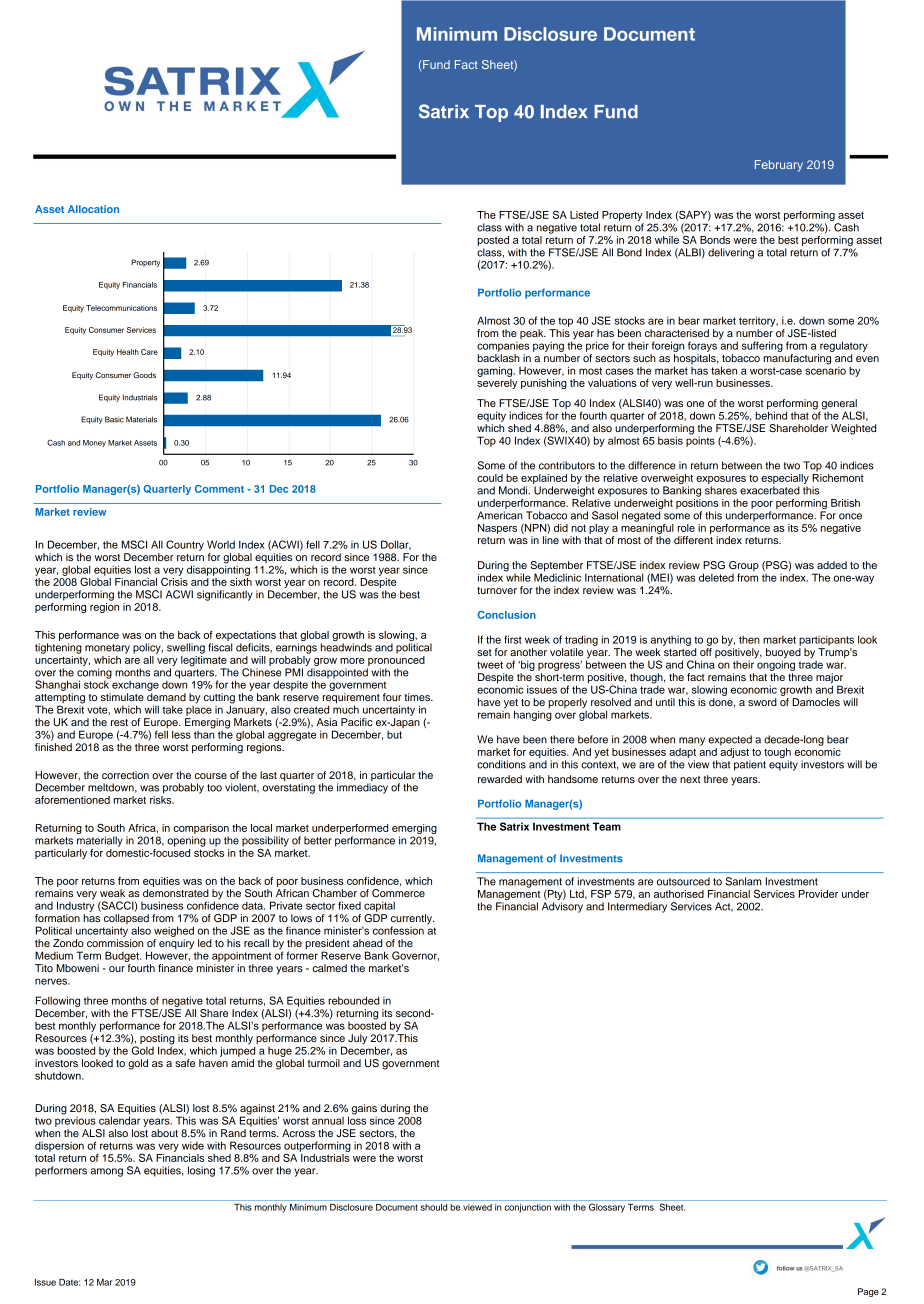 The height and width of the image is (1304, 924). Describe the element at coordinates (493, 241) in the image. I see `posted` at that location.
